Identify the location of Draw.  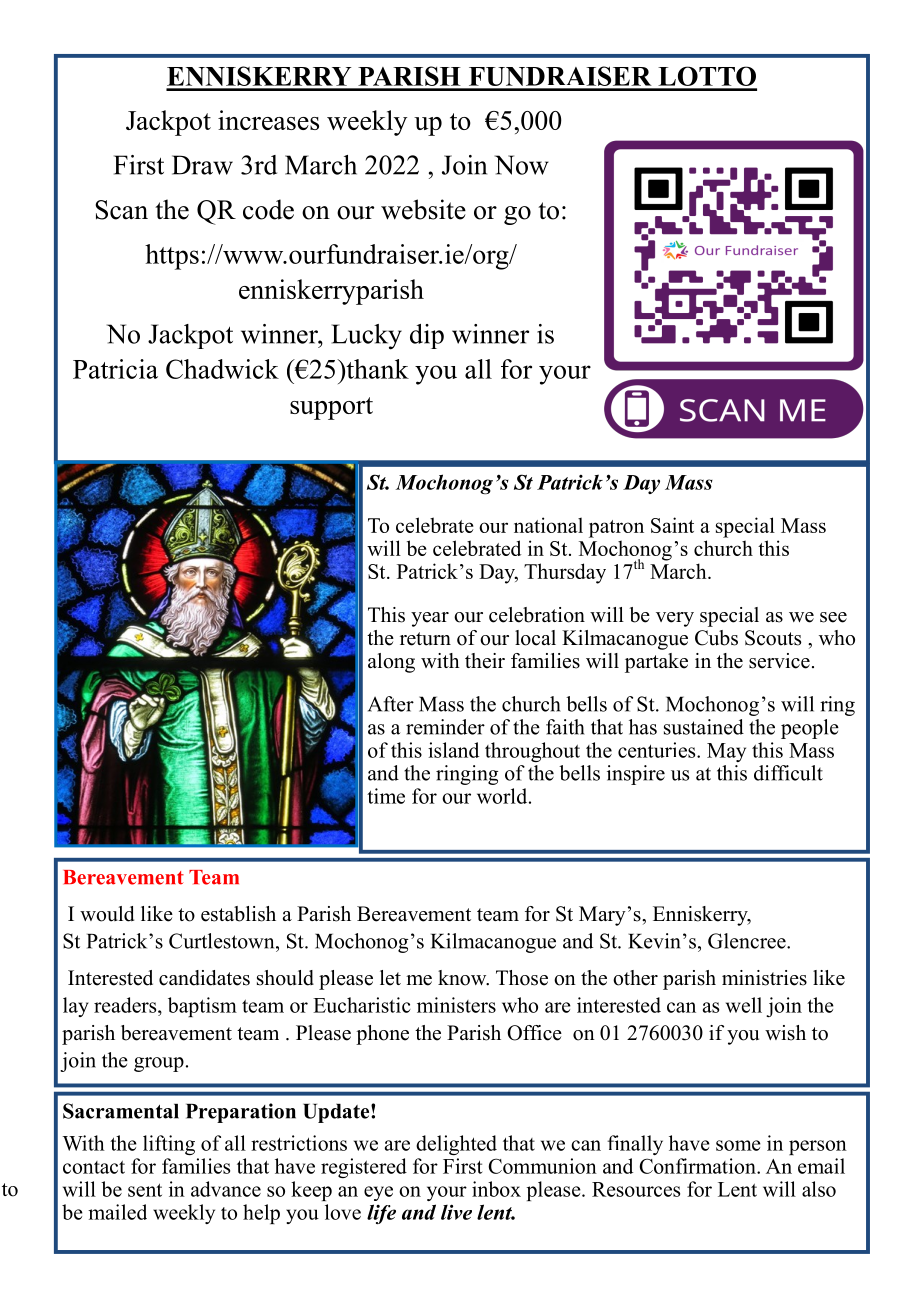
(202, 165).
